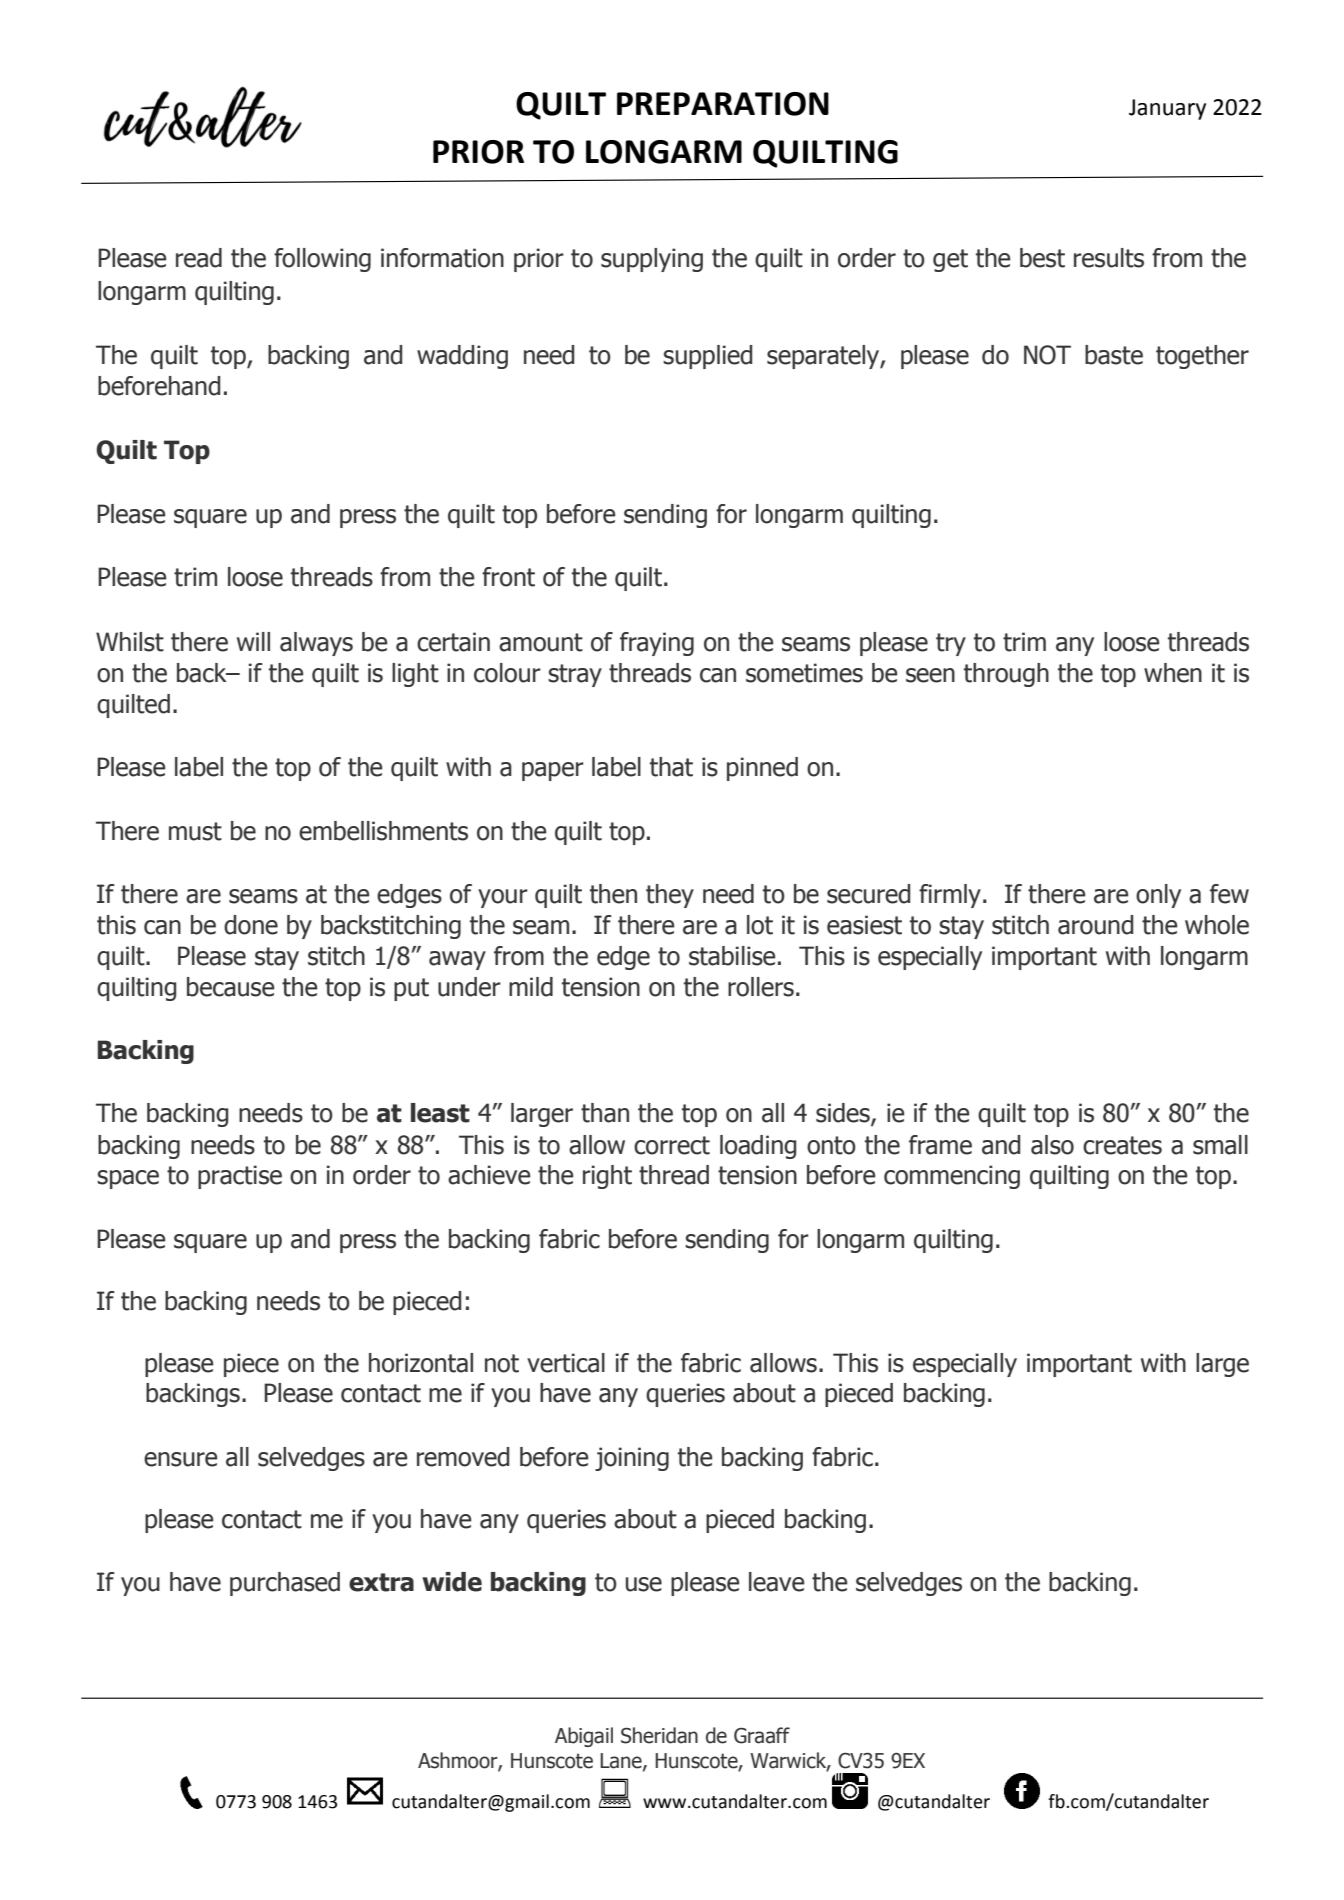 Image resolution: width=1344 pixels, height=1900 pixels. Describe the element at coordinates (285, 1584) in the screenshot. I see `purchased` at that location.
